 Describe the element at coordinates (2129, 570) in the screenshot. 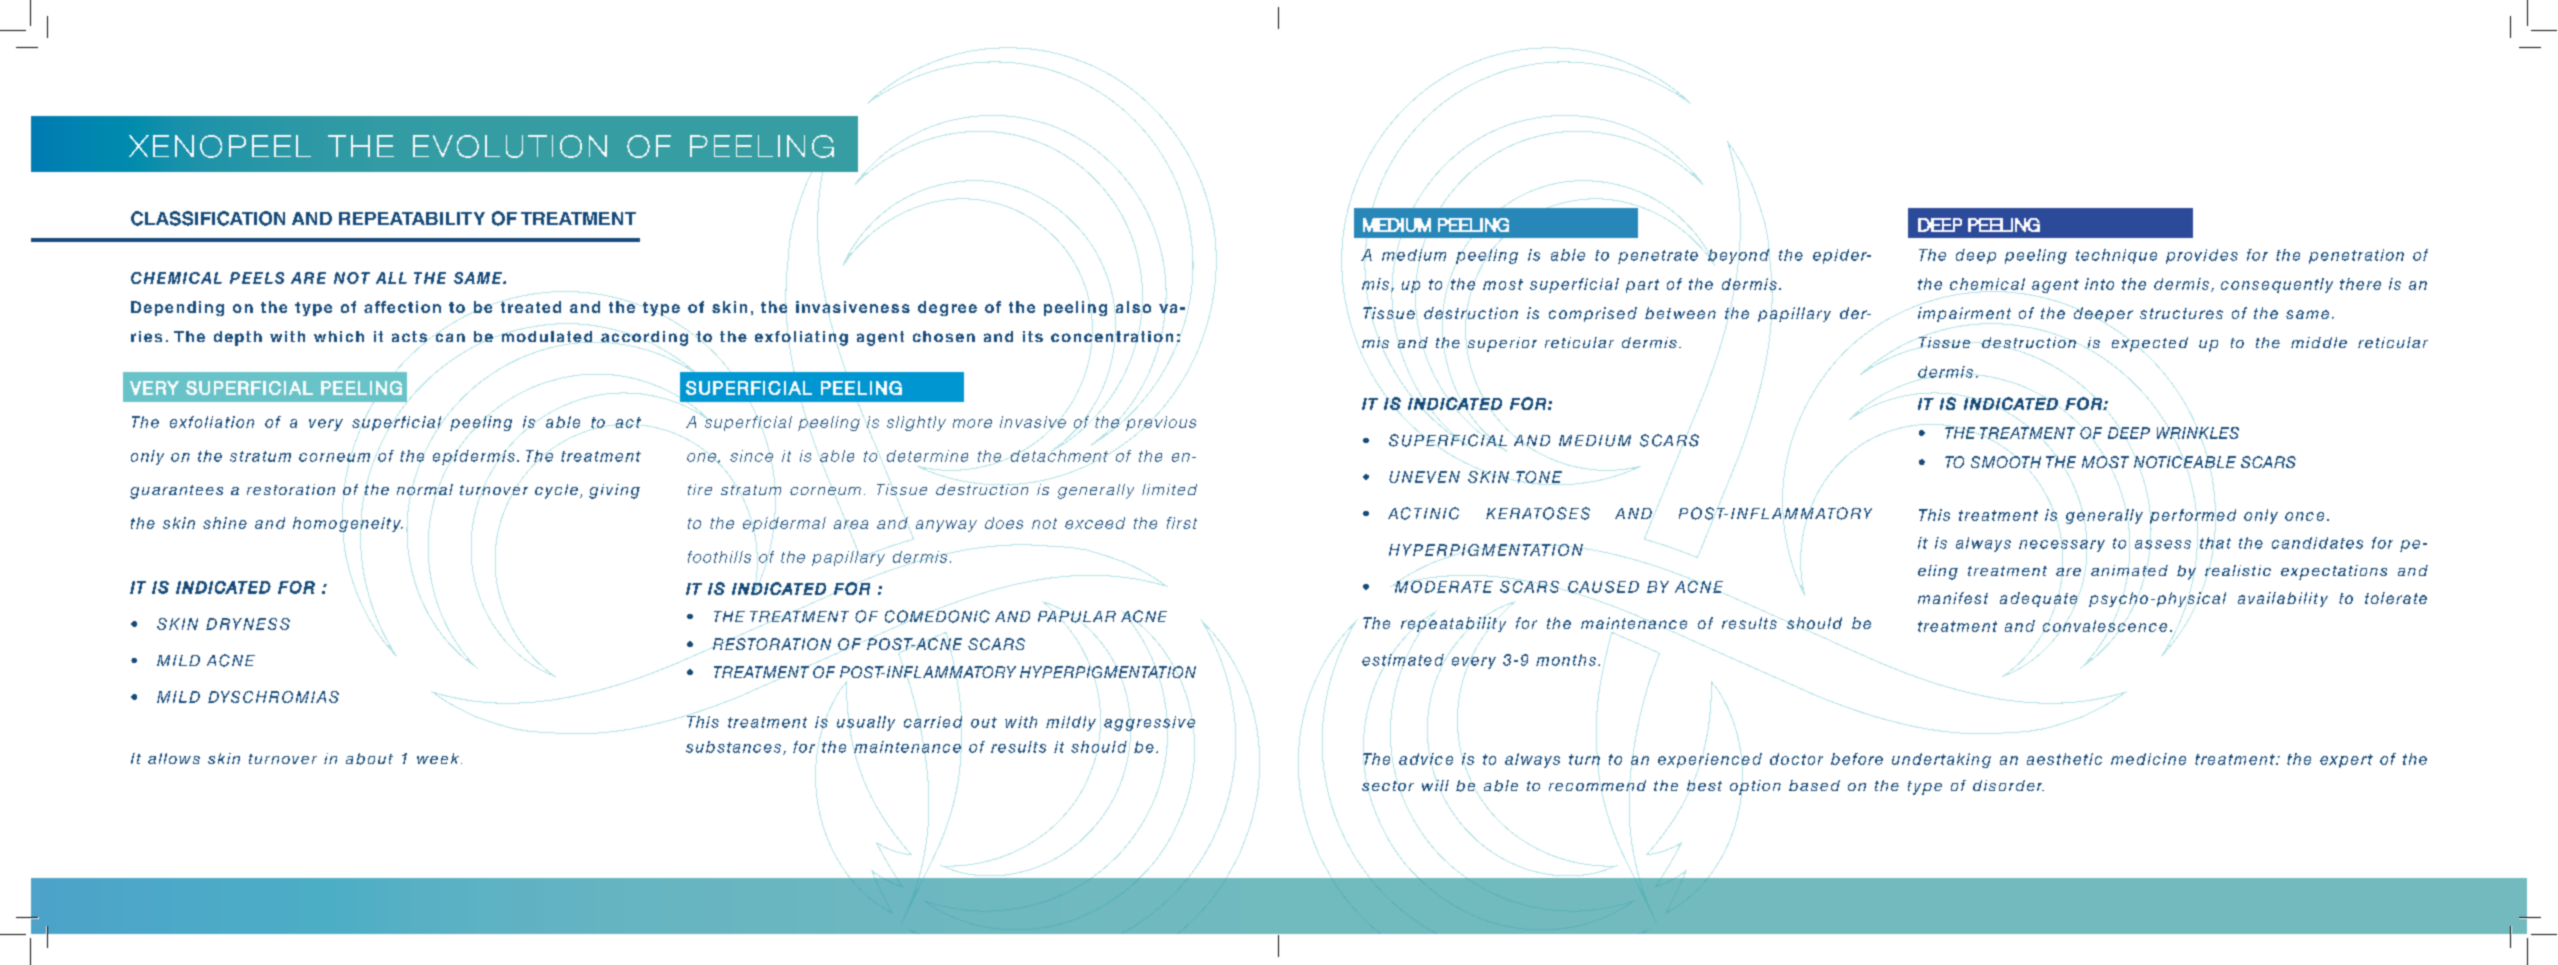

I see `animated` at that location.
